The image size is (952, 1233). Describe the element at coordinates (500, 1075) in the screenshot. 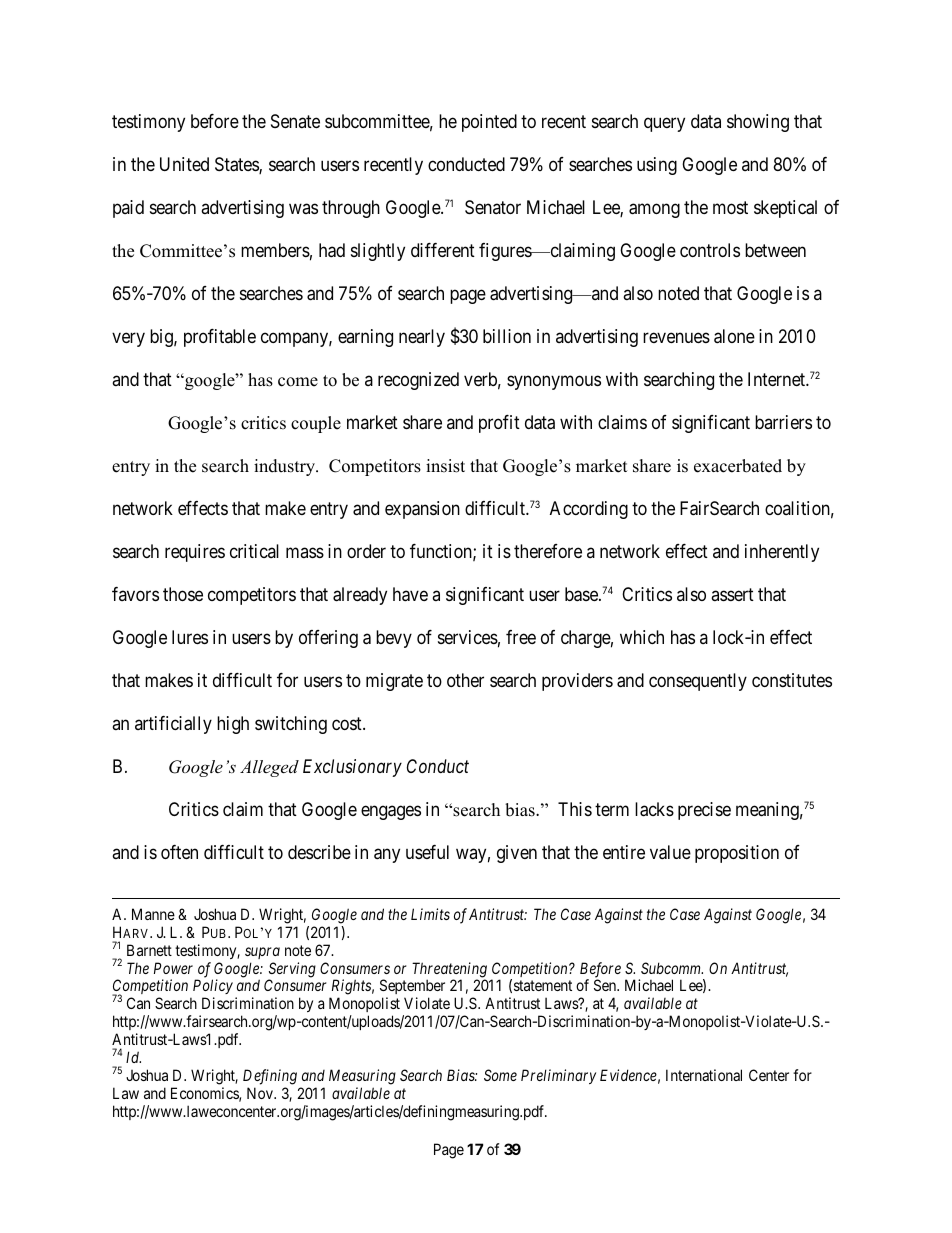

I see `Some` at that location.
